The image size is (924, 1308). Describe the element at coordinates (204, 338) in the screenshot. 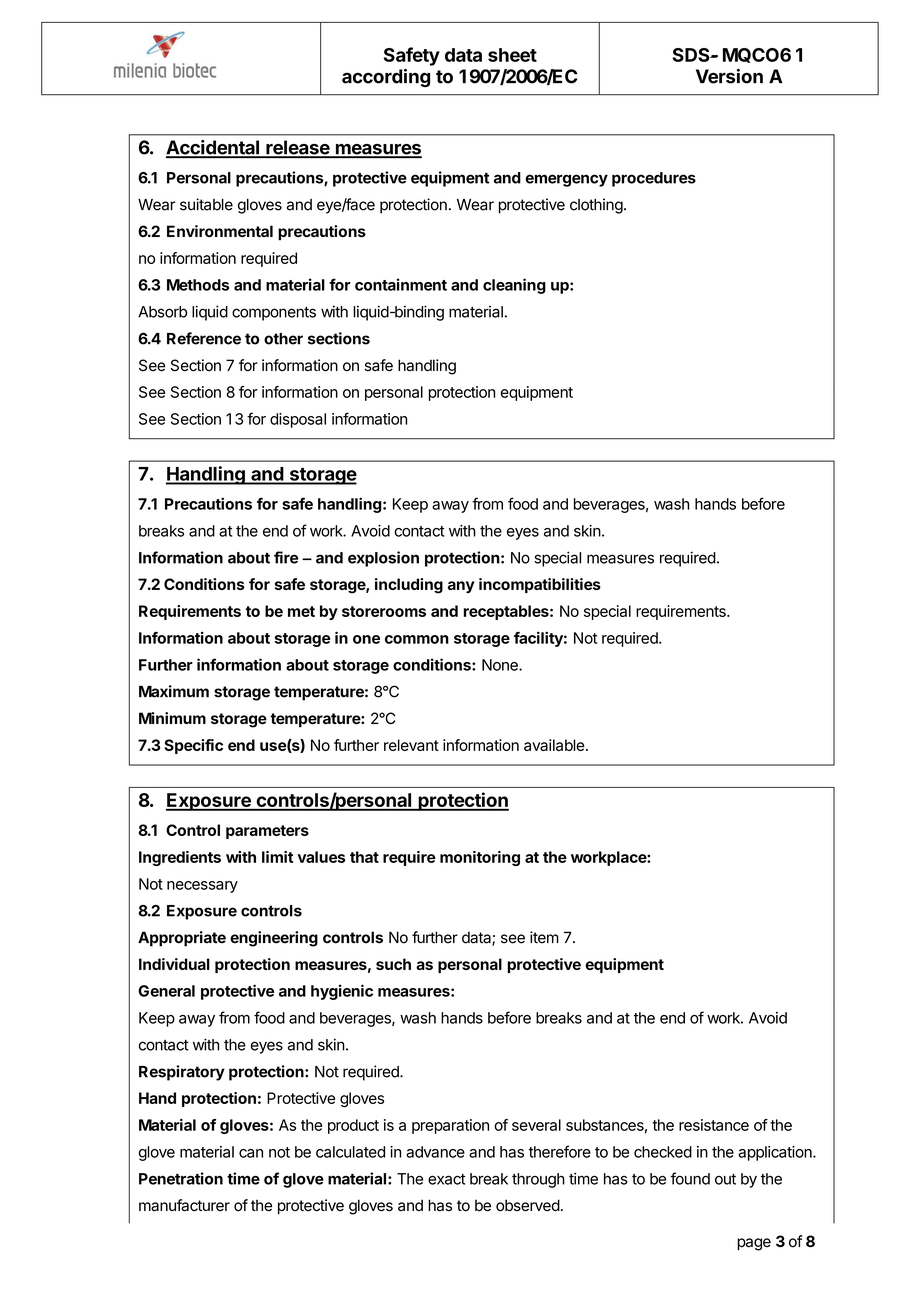

I see `Reference` at that location.
